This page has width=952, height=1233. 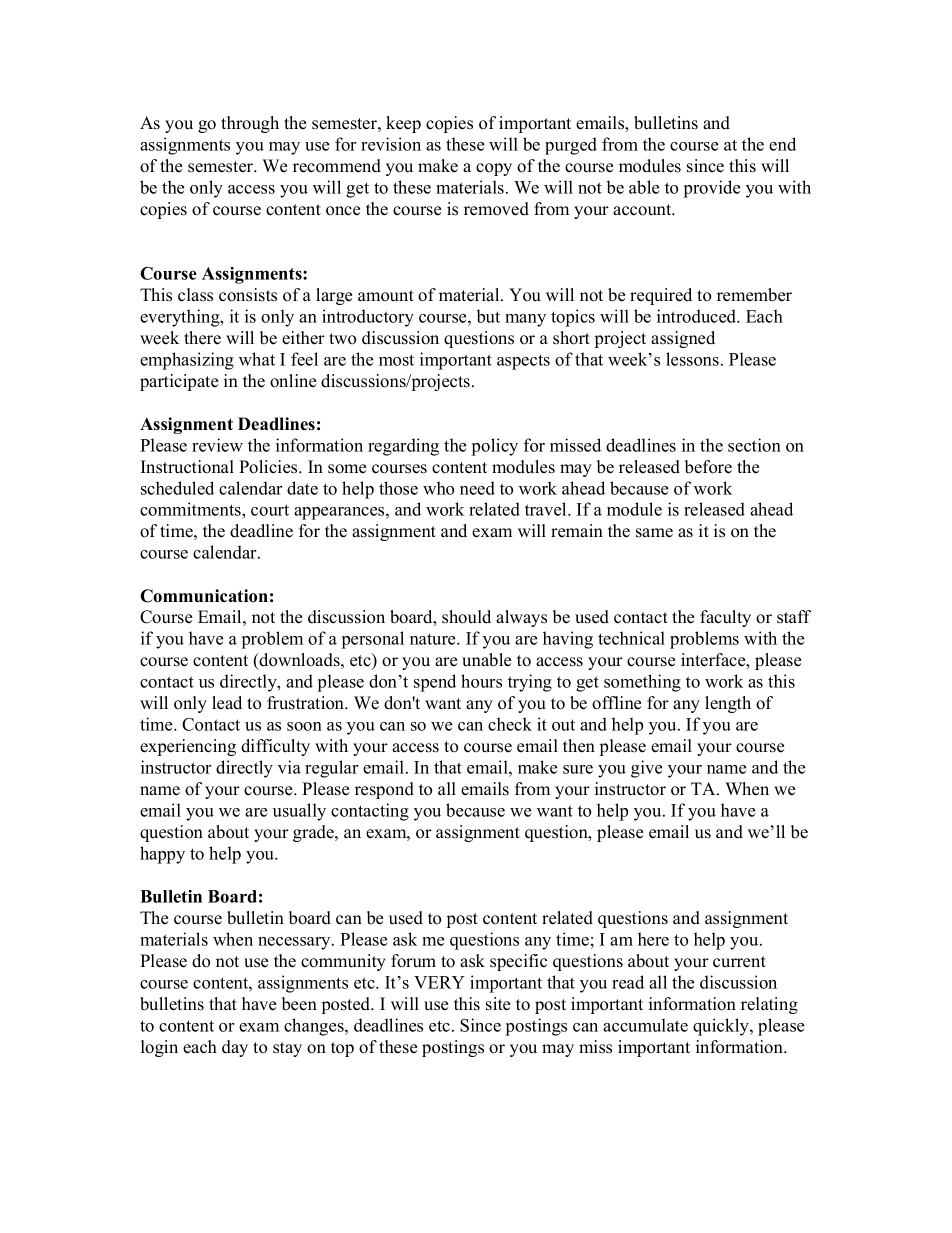 I want to click on through, so click(x=250, y=124).
